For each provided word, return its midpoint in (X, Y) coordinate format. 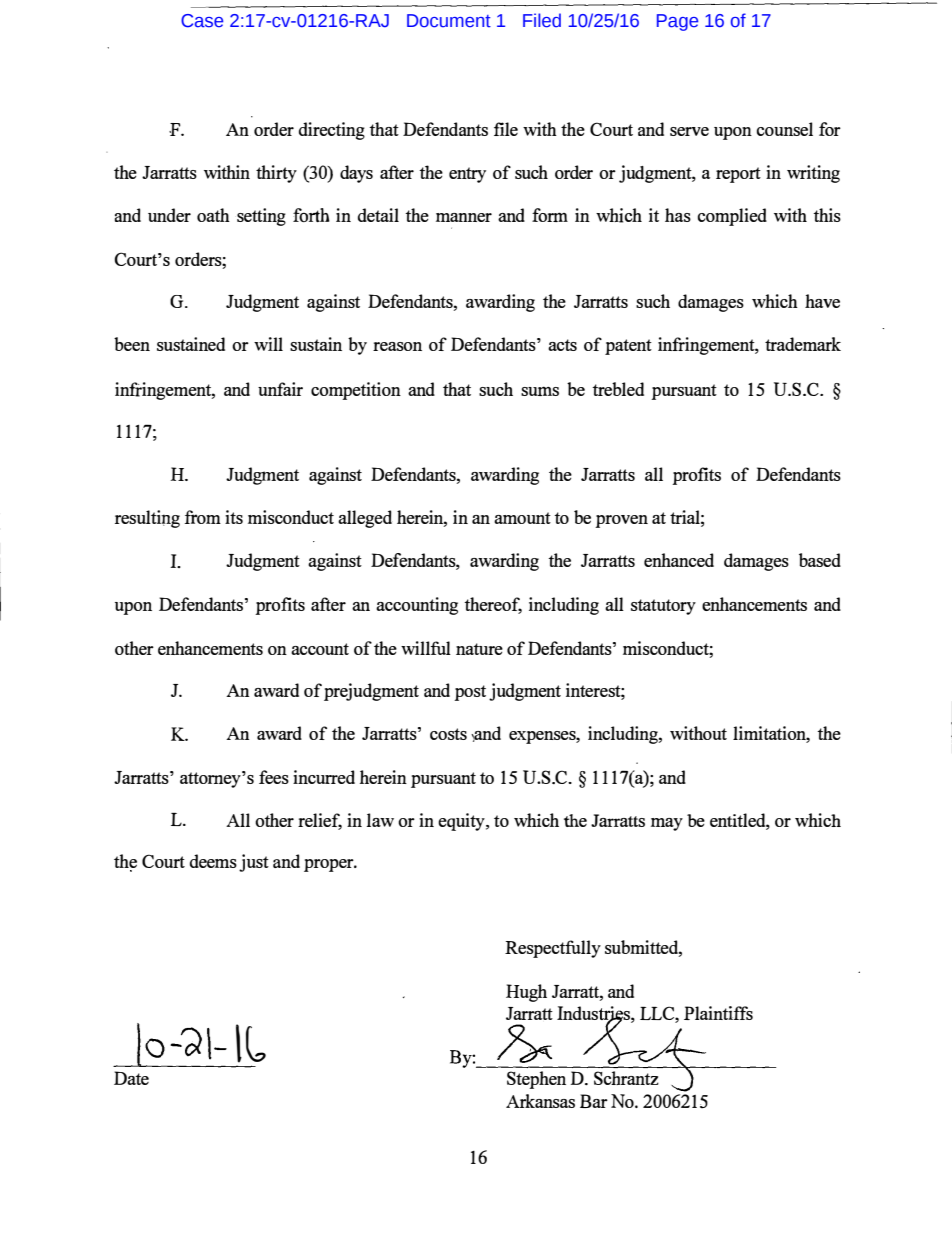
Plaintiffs (718, 1013)
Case (202, 21)
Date (131, 1078)
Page (677, 22)
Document (449, 21)
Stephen (536, 1080)
